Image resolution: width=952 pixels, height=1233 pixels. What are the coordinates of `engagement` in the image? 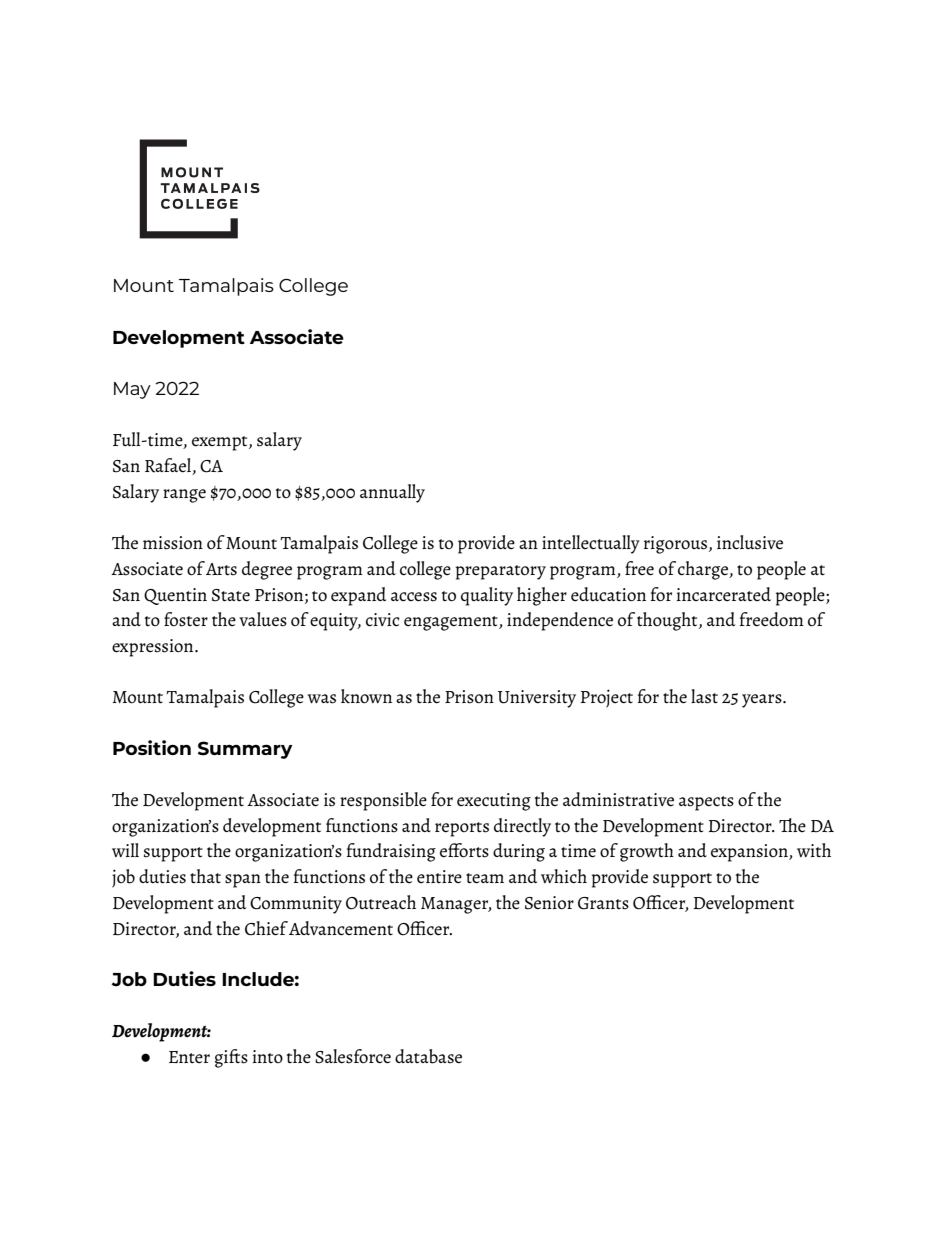 It's located at (452, 623).
